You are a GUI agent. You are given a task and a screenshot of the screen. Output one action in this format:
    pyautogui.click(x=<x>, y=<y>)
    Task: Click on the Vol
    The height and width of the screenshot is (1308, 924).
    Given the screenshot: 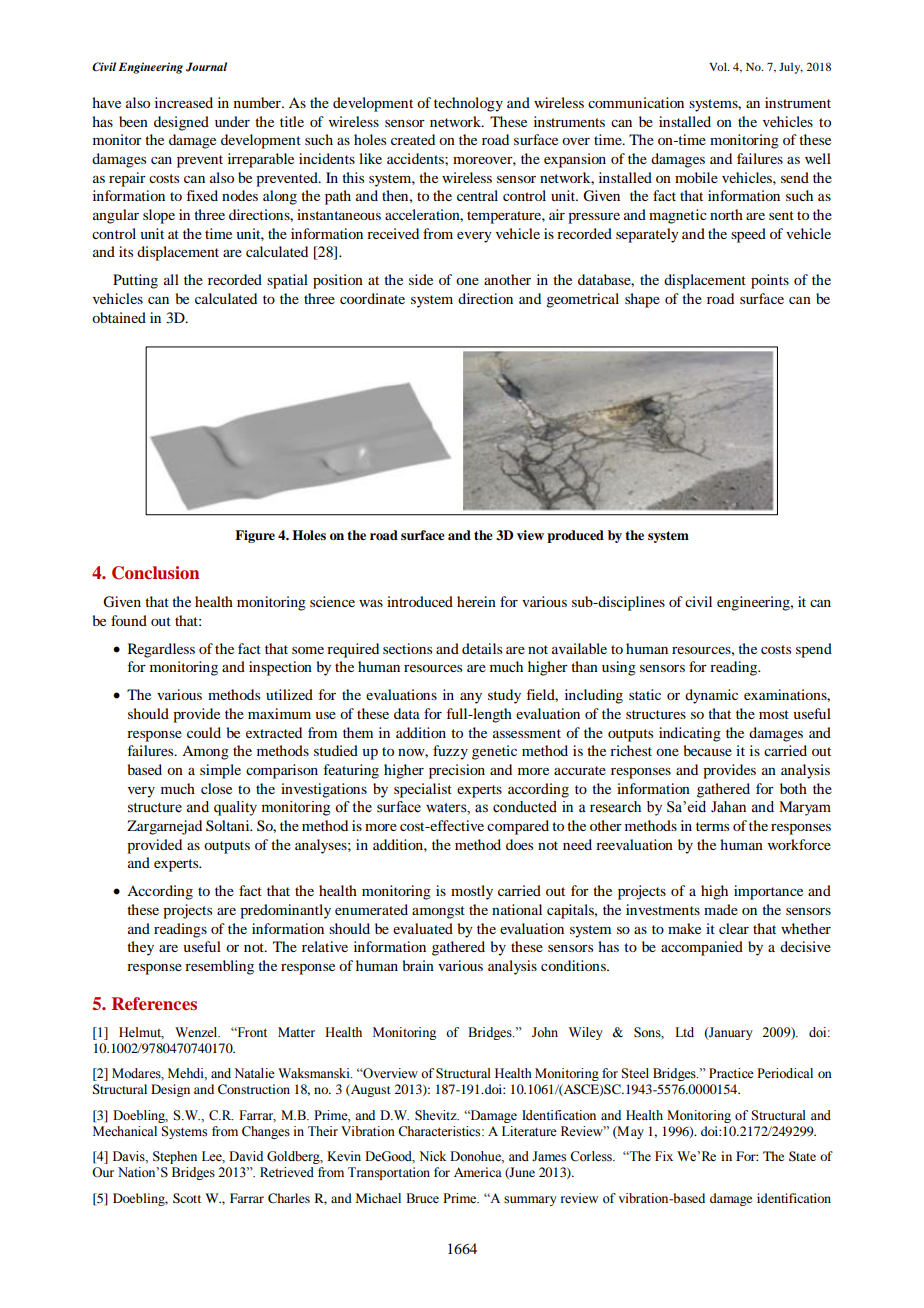 What is the action you would take?
    pyautogui.click(x=719, y=66)
